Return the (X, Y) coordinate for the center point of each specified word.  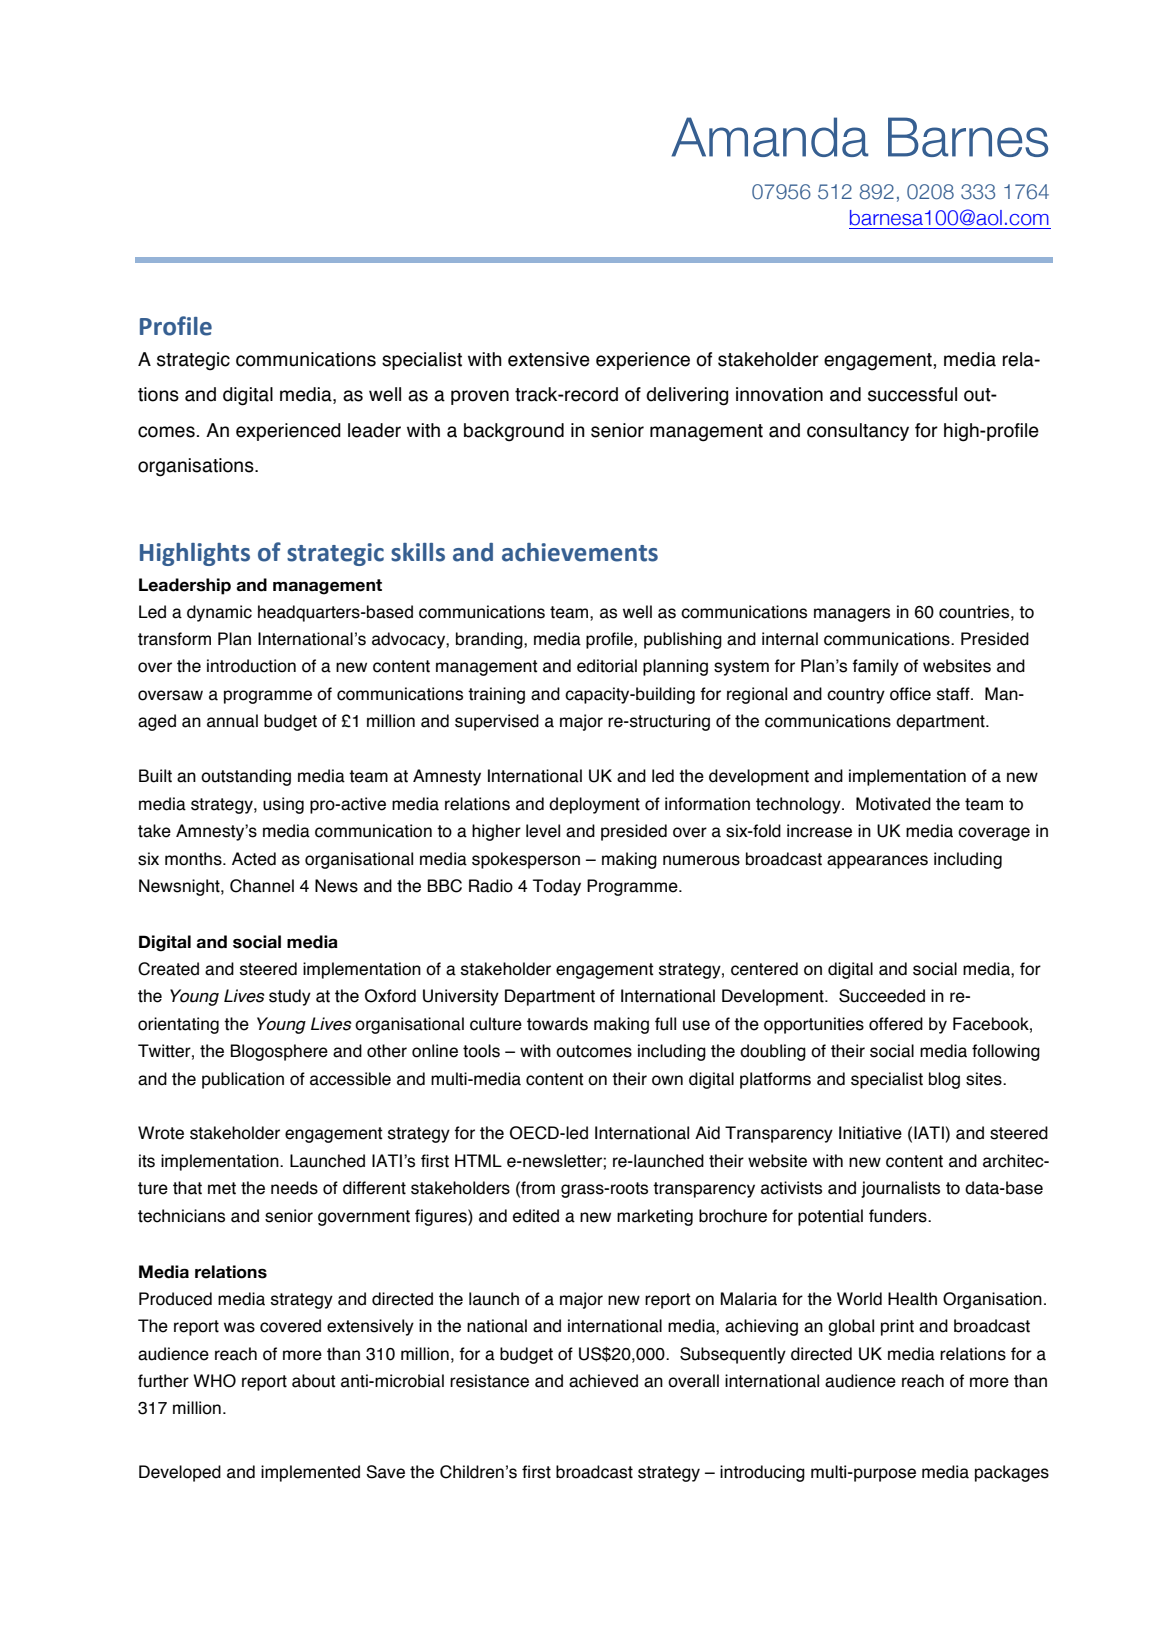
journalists (900, 1189)
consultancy (858, 432)
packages (1012, 1473)
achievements (580, 552)
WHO (214, 1381)
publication (243, 1080)
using (283, 805)
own (667, 1080)
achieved (603, 1381)
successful (912, 394)
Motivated (893, 804)
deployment (594, 805)
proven (480, 397)
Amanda (769, 137)
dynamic (219, 613)
